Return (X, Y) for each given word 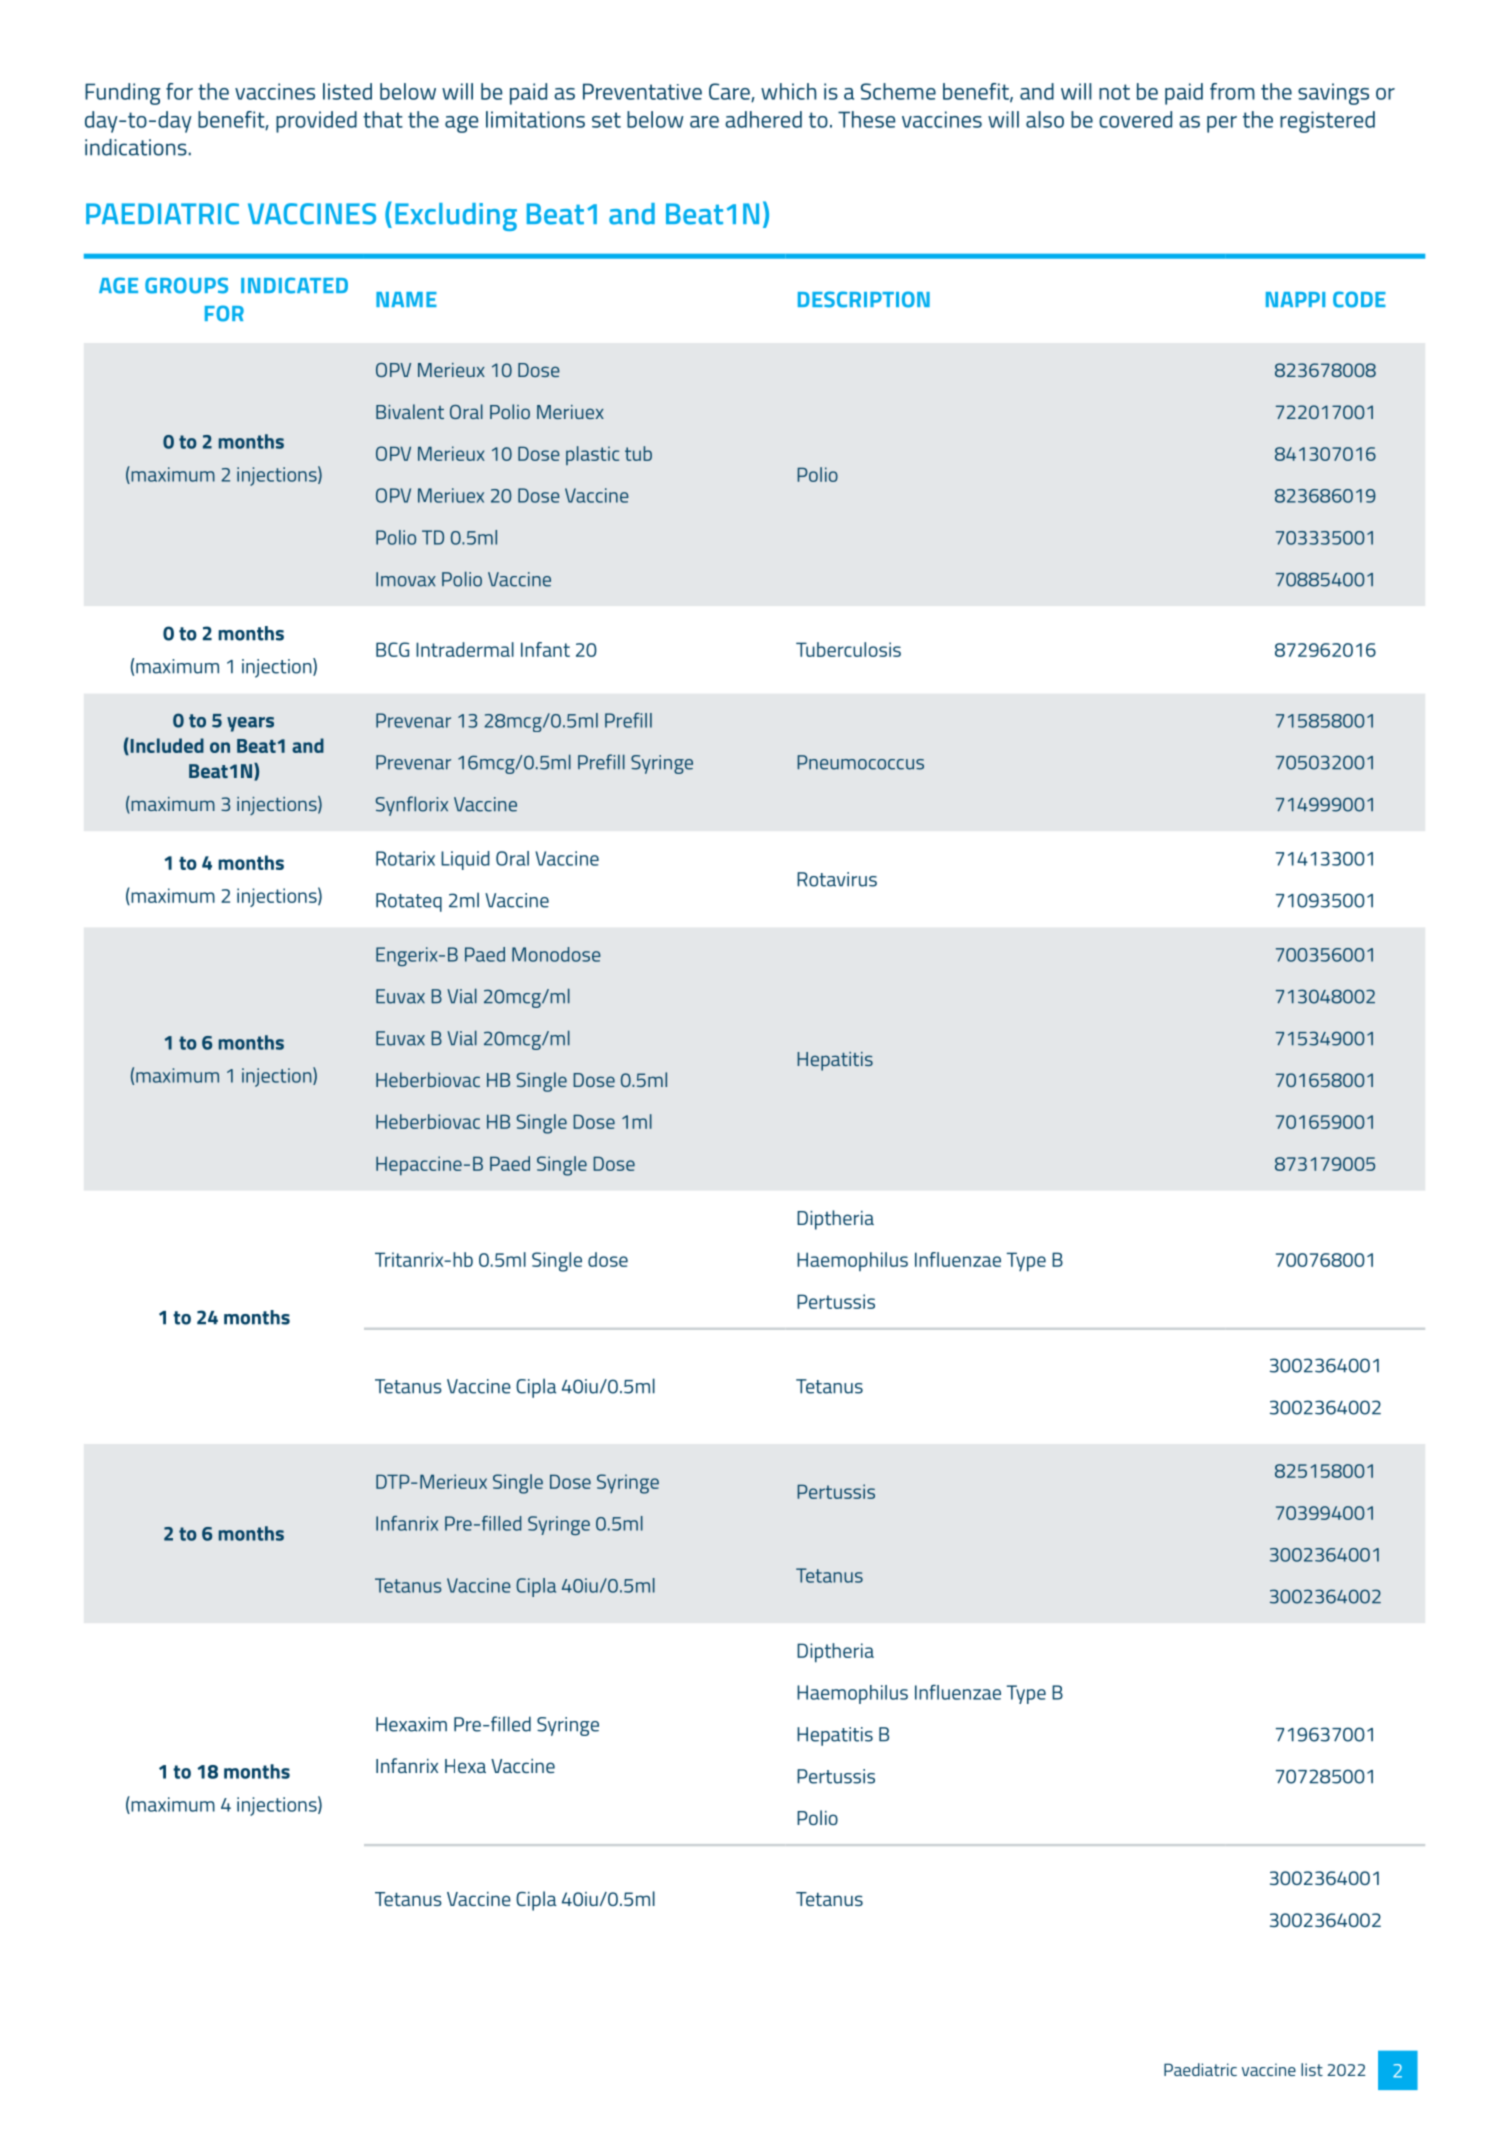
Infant (545, 649)
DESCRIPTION (864, 299)
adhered (763, 119)
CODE (1359, 299)
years (250, 724)
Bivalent (410, 411)
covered (1135, 119)
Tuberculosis (848, 649)
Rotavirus (837, 879)
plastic (592, 455)
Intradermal (465, 649)
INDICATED (294, 285)
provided (316, 122)
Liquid (465, 860)
